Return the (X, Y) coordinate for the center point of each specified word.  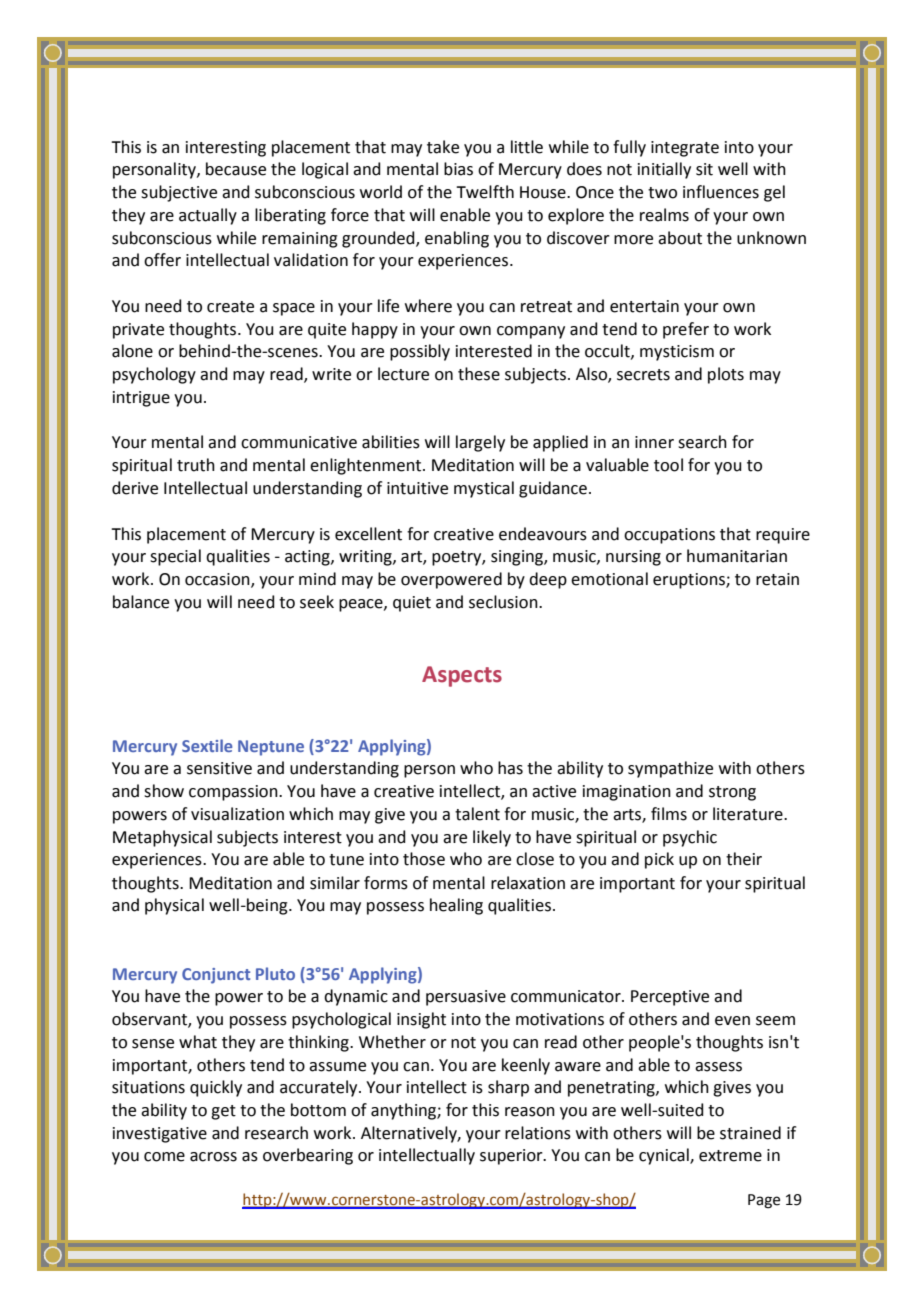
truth (196, 465)
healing (456, 906)
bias (458, 169)
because (236, 169)
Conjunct (216, 976)
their (744, 859)
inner (654, 442)
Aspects (462, 676)
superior (512, 1157)
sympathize (670, 769)
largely (480, 443)
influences (721, 192)
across (213, 1157)
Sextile (207, 745)
